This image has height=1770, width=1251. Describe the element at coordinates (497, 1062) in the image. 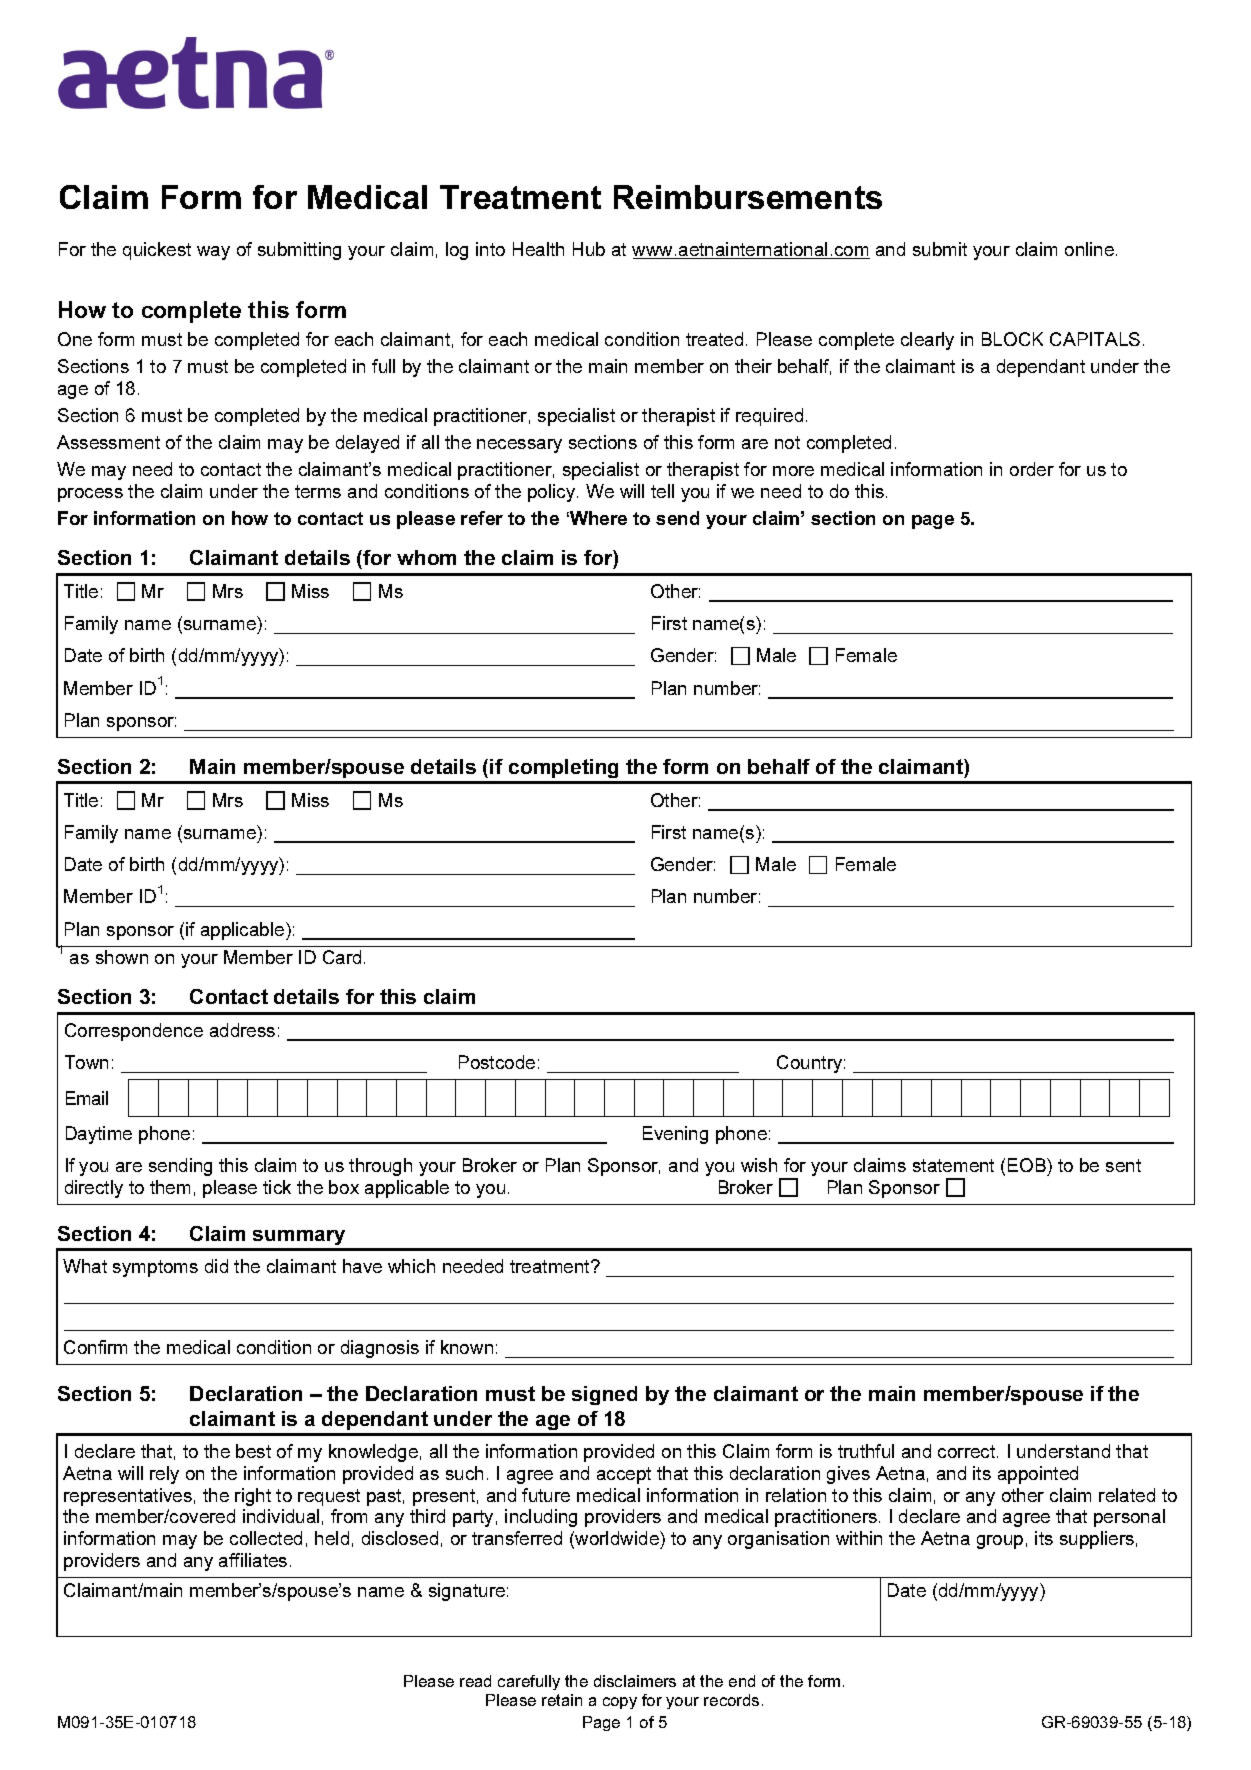

I see `Postcode` at that location.
